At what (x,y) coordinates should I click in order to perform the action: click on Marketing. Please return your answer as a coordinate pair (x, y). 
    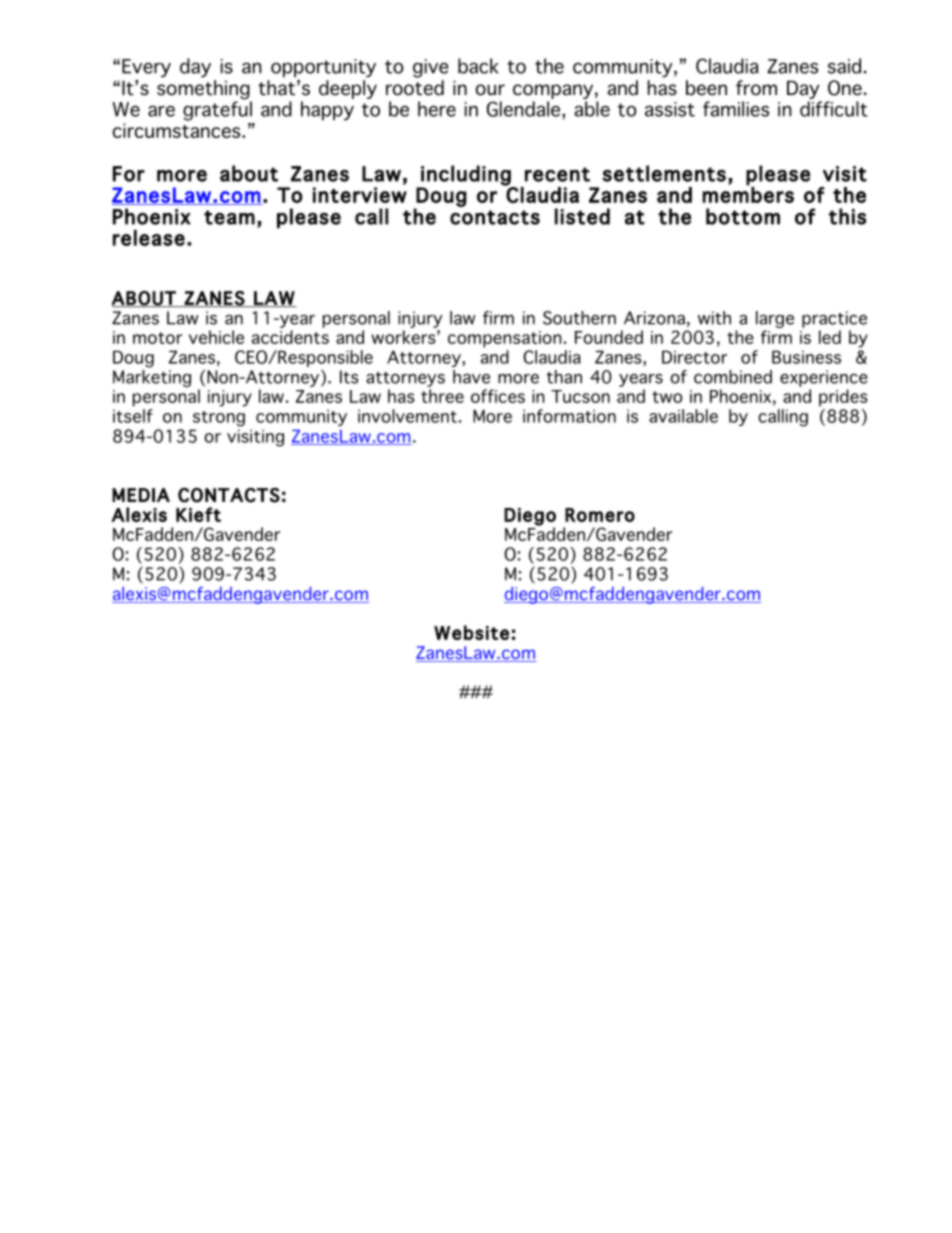
    Looking at the image, I should click on (152, 378).
